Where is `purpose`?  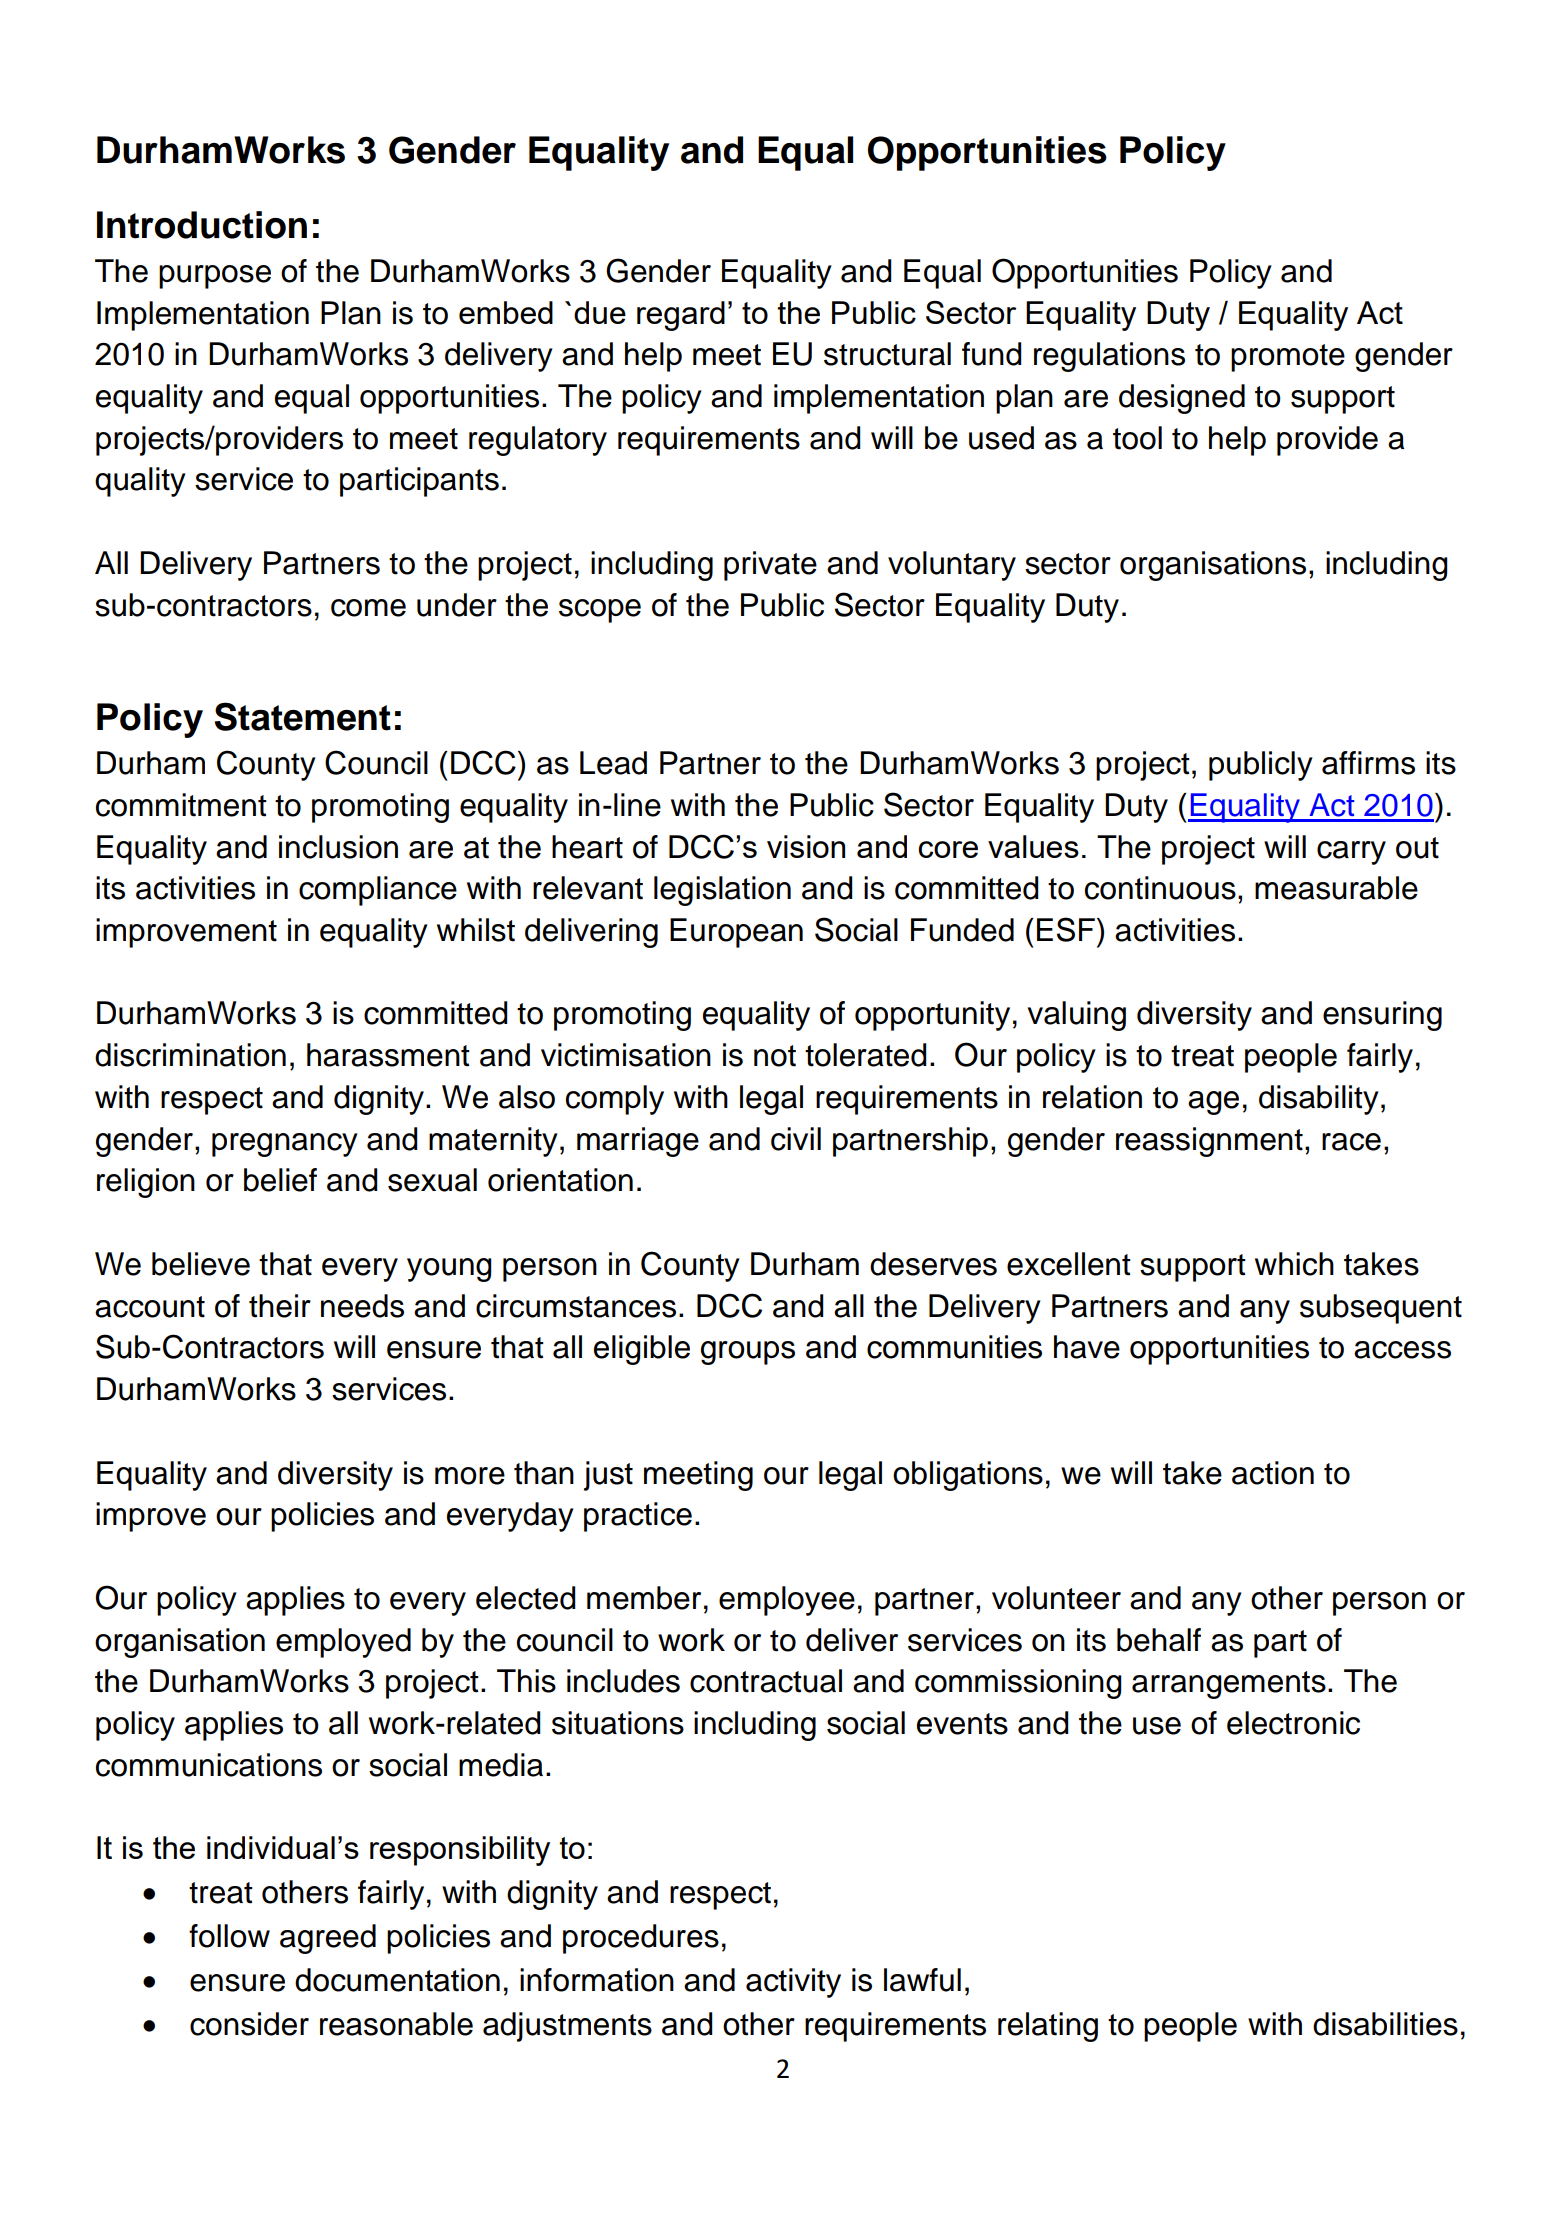
purpose is located at coordinates (215, 277).
